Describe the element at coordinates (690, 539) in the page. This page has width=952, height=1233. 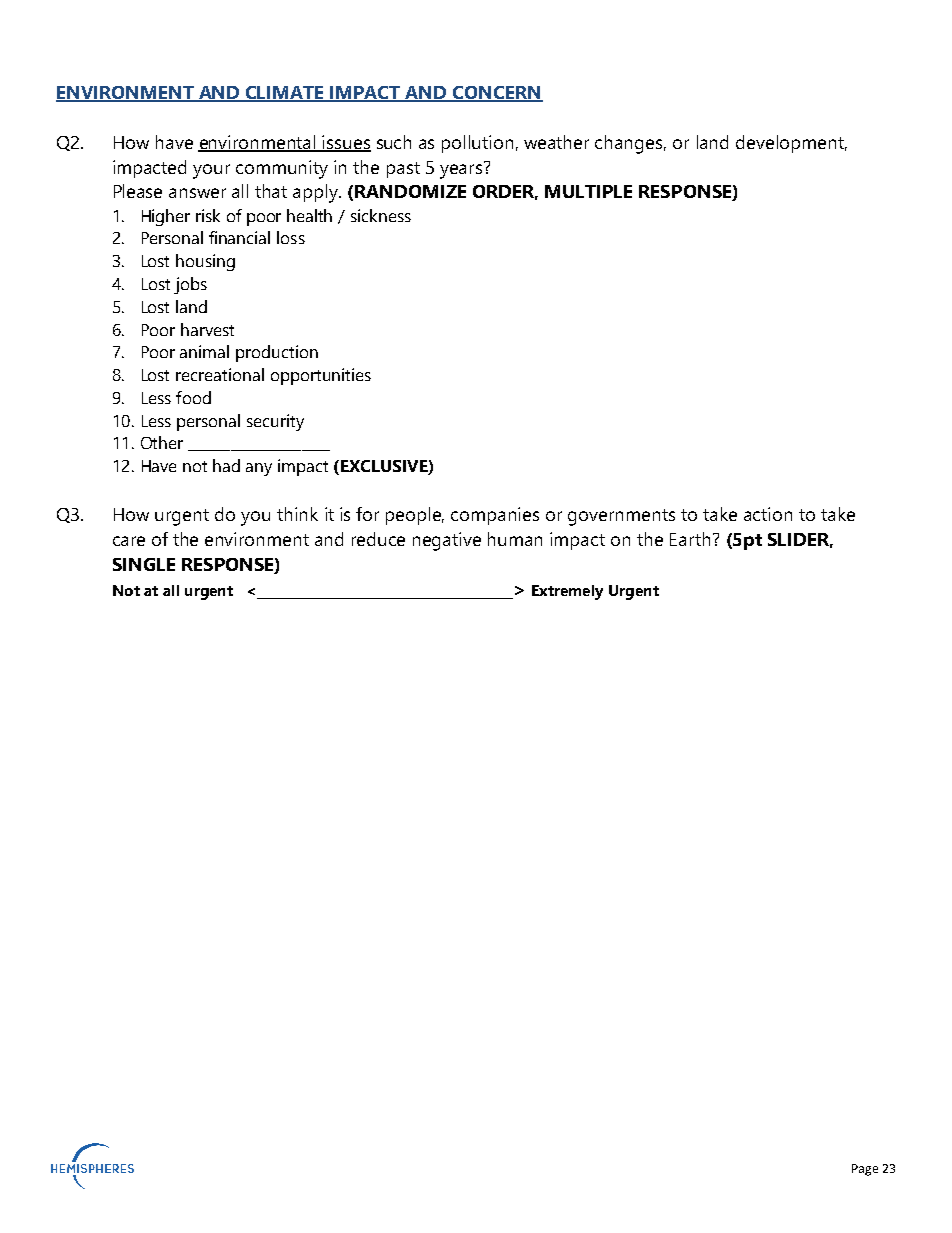
I see `Earth` at that location.
